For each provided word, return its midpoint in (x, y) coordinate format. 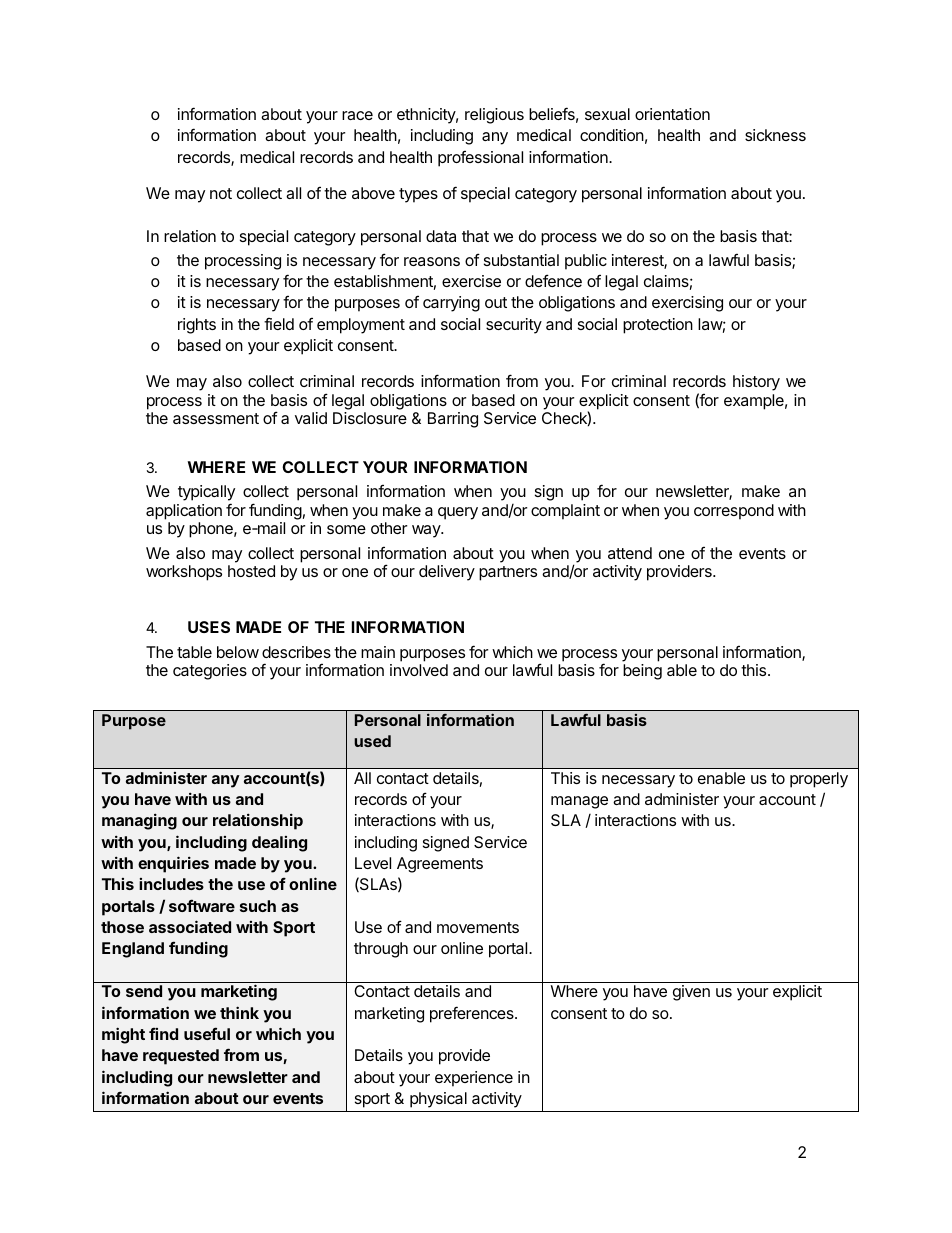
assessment (216, 418)
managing (139, 821)
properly (819, 780)
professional (480, 159)
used (372, 741)
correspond (734, 512)
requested (181, 1057)
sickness (775, 135)
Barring (453, 420)
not (221, 193)
